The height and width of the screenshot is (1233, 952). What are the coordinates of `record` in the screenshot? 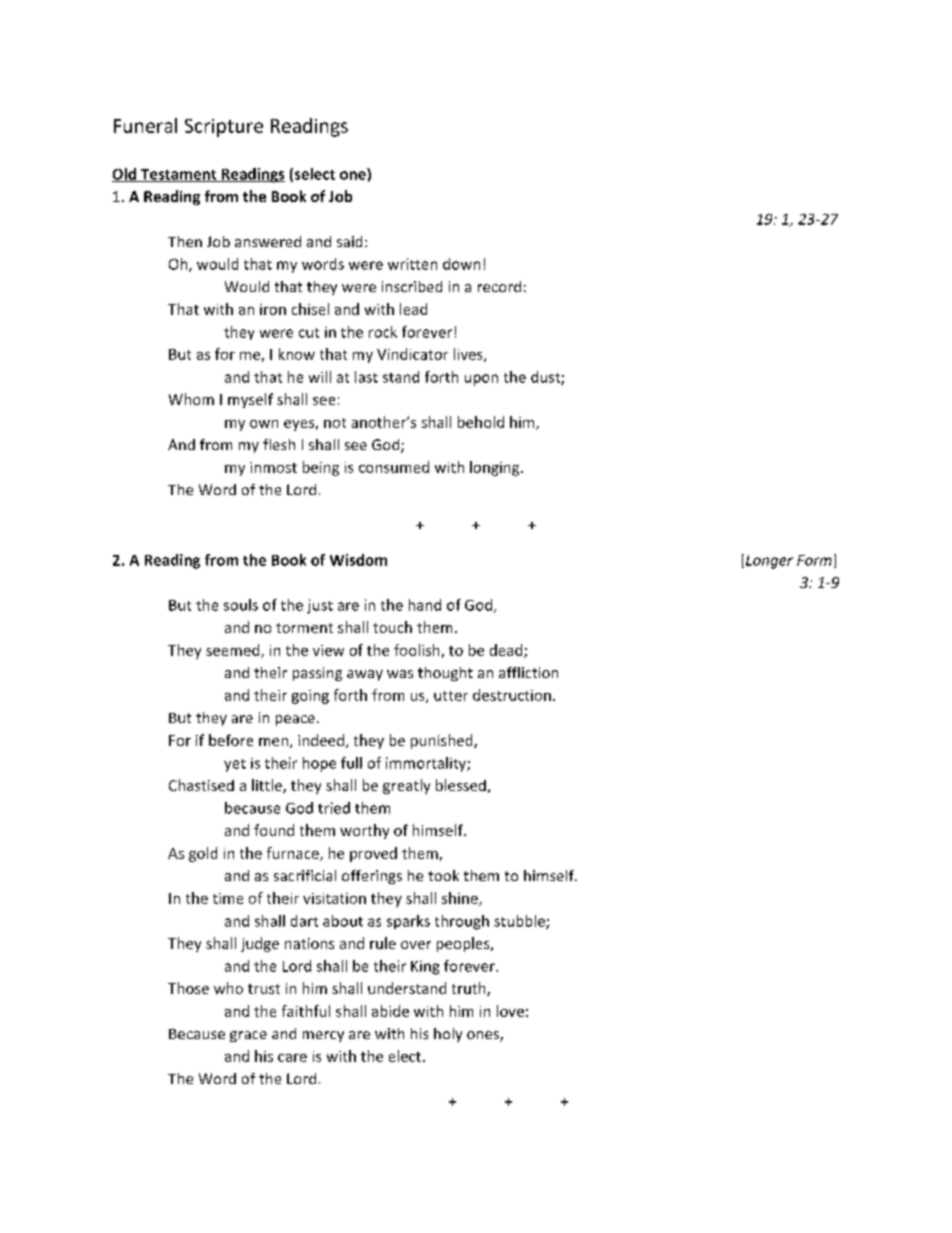 It's located at (499, 286).
